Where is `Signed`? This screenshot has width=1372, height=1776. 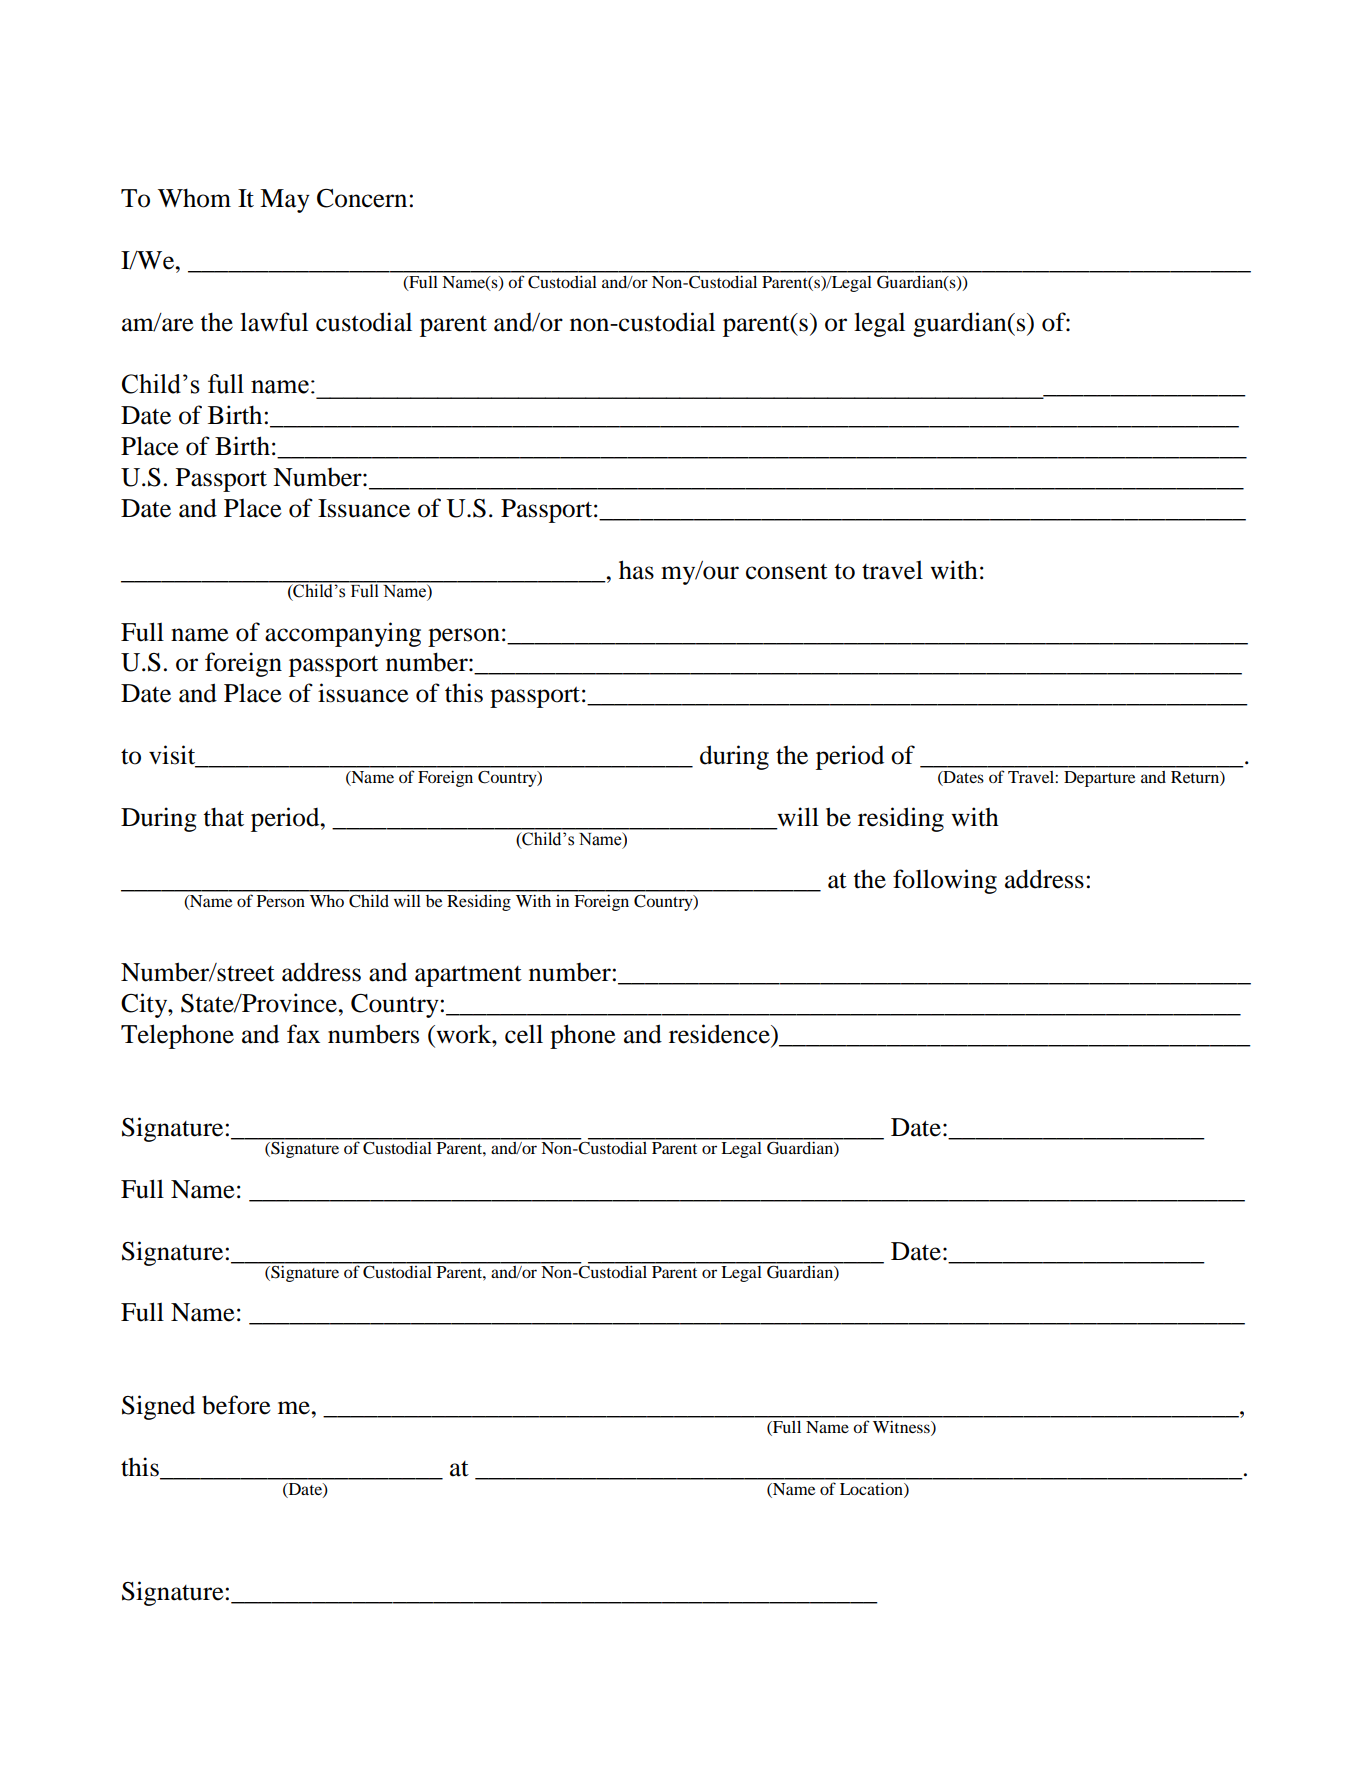
Signed is located at coordinates (158, 1407).
